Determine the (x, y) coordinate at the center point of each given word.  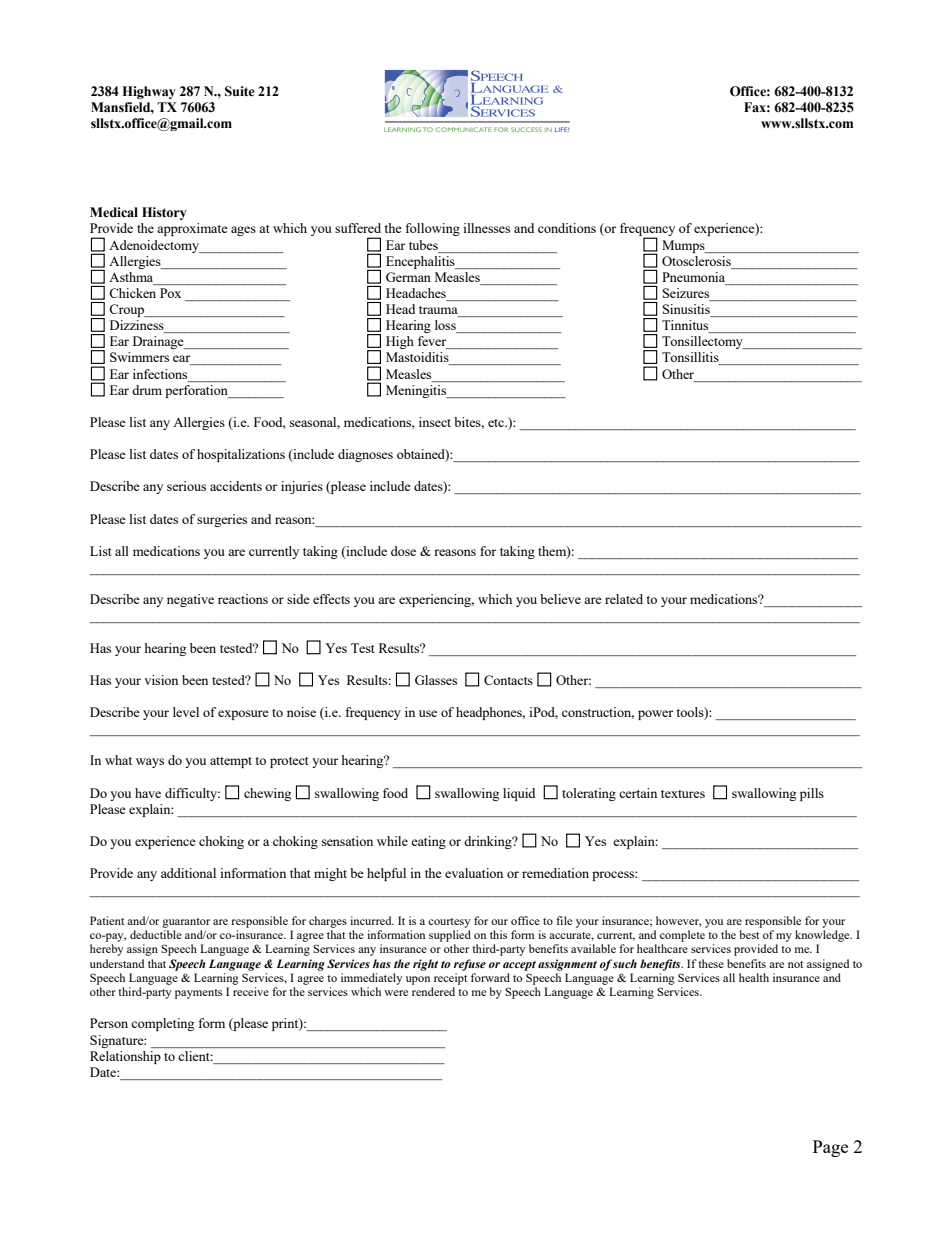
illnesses (486, 228)
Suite (240, 91)
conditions (567, 228)
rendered (433, 991)
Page (830, 1148)
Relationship (125, 1057)
